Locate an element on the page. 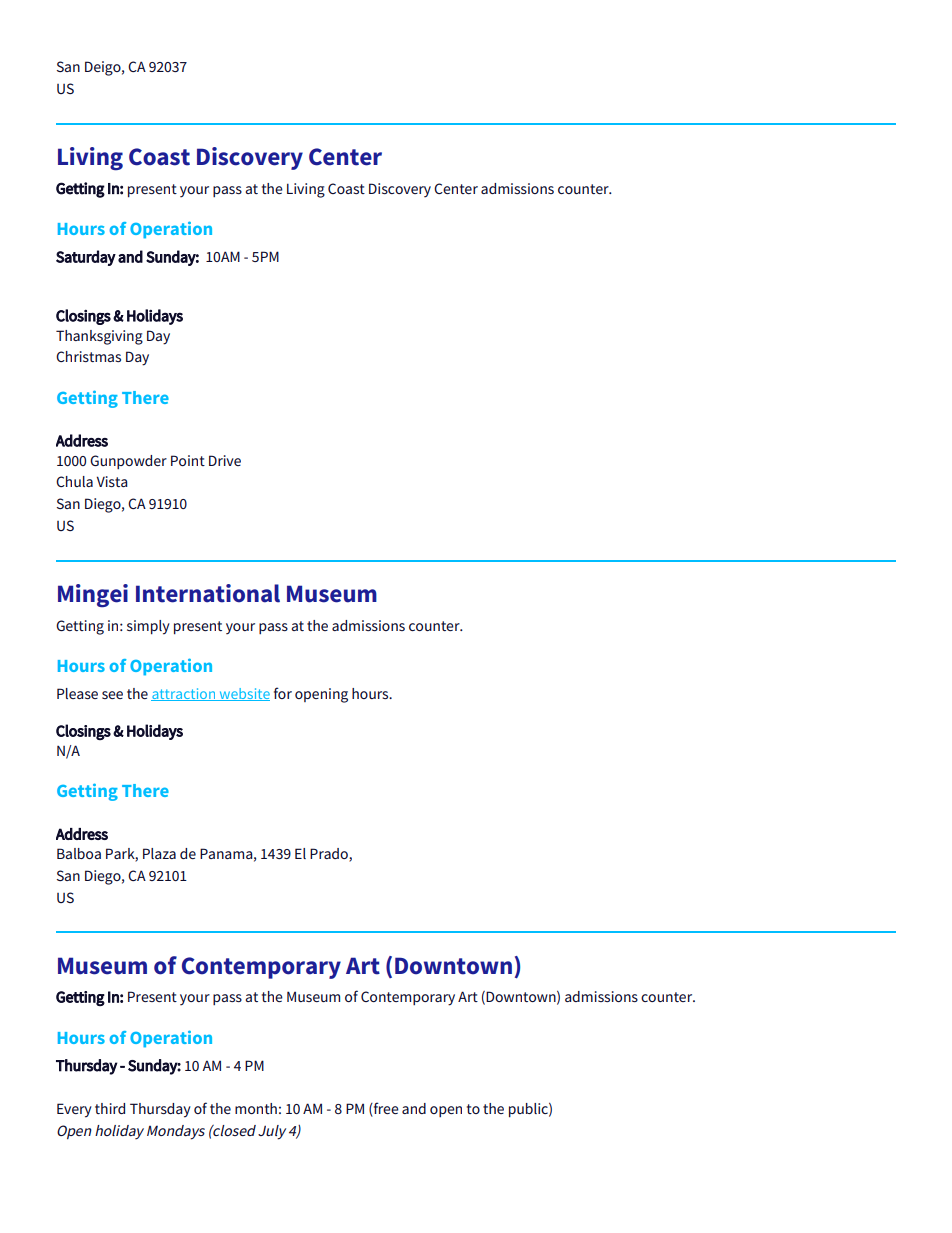 This document has height=1233, width=952. Drive is located at coordinates (225, 460).
